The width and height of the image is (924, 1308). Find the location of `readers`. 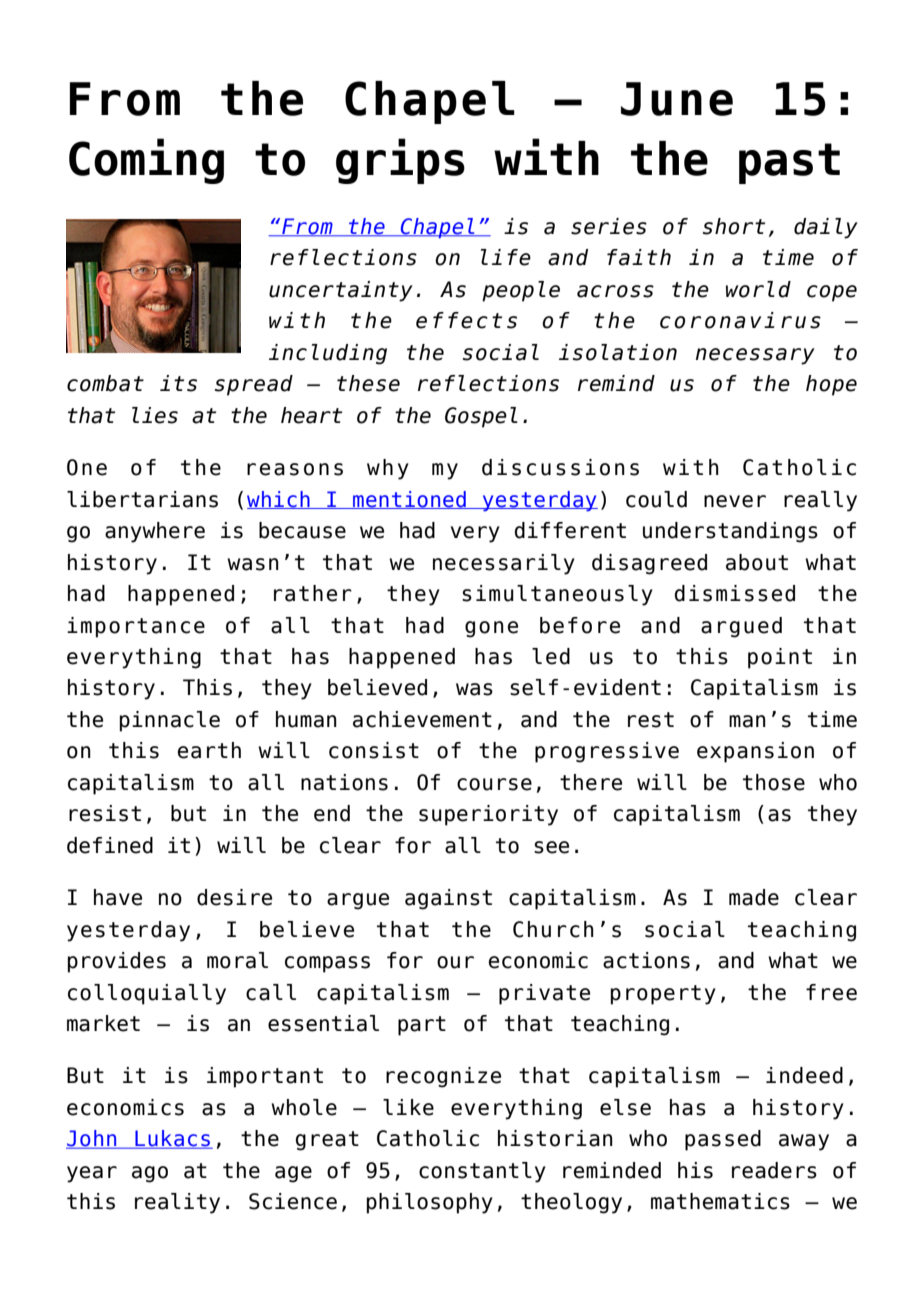

readers is located at coordinates (774, 1170).
